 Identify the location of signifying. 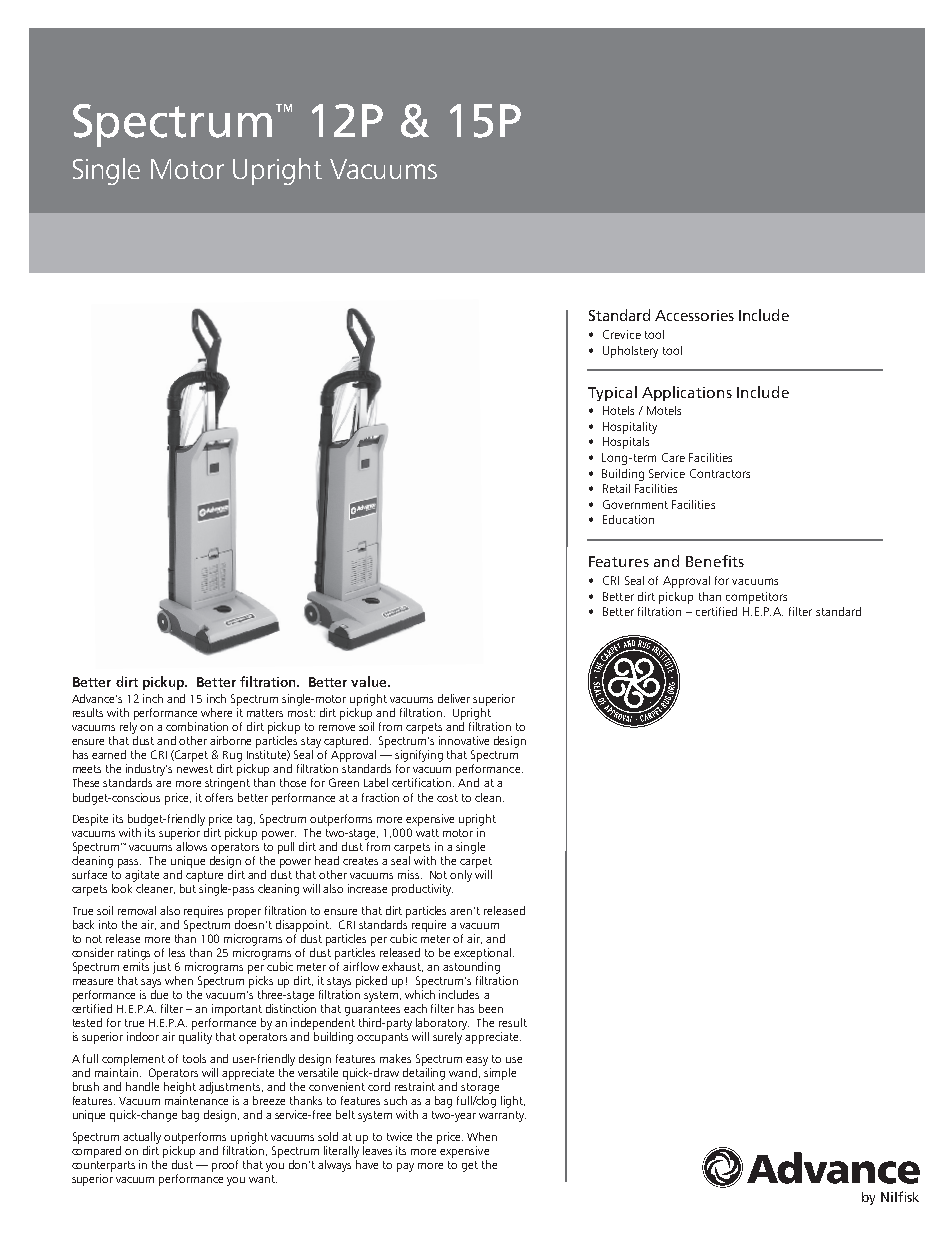
(419, 757).
